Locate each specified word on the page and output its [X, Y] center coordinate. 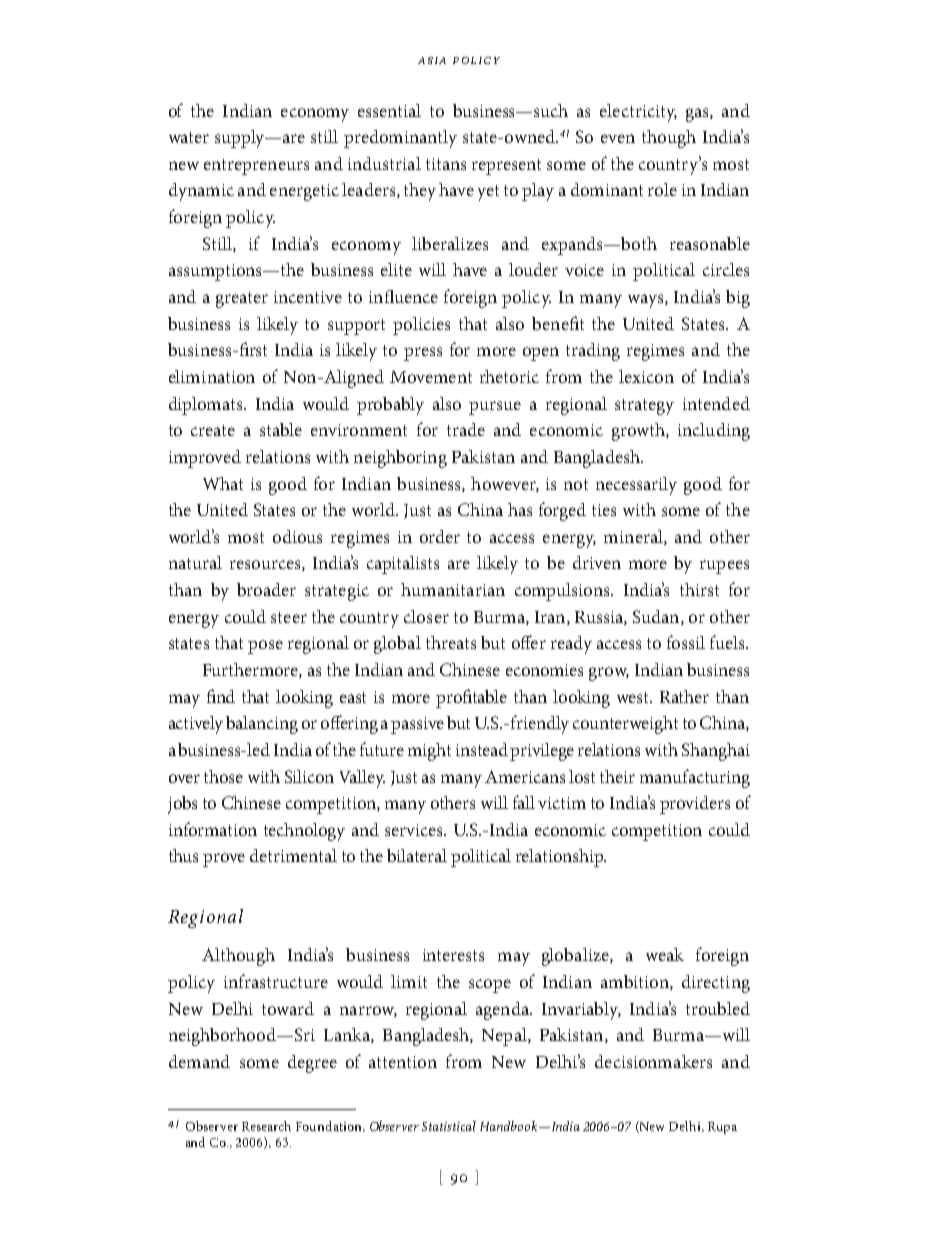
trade [466, 429]
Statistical [449, 1126]
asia [432, 60]
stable [281, 429]
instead [483, 749]
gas [698, 115]
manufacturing [695, 778]
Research [266, 1126]
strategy [644, 407]
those [223, 776]
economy [315, 115]
